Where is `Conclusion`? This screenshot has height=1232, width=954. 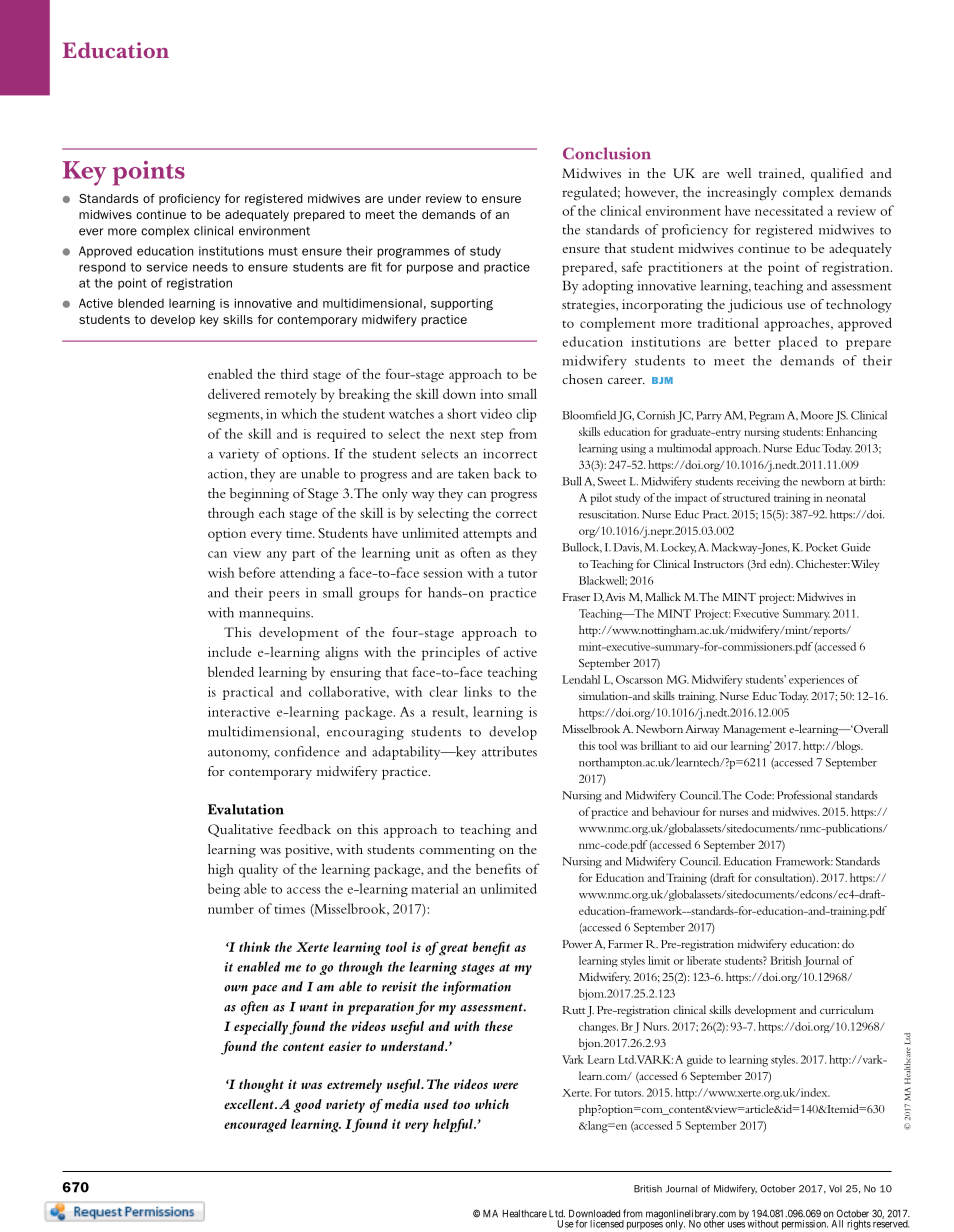
Conclusion is located at coordinates (607, 153).
